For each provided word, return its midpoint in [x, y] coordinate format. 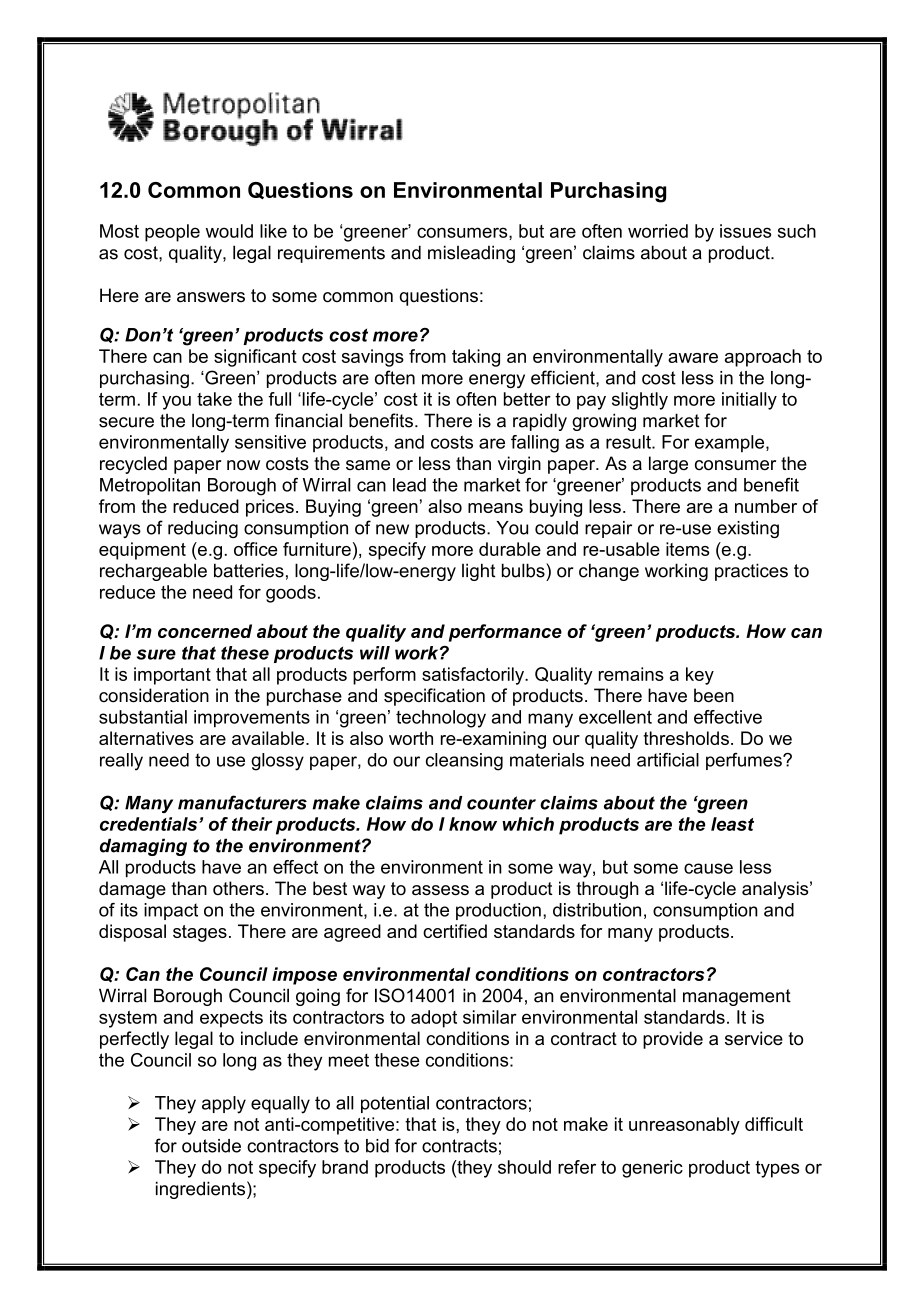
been [714, 695]
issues [745, 231]
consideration [154, 695]
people [172, 233]
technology [441, 719]
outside [211, 1146]
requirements [331, 254]
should [524, 1167]
